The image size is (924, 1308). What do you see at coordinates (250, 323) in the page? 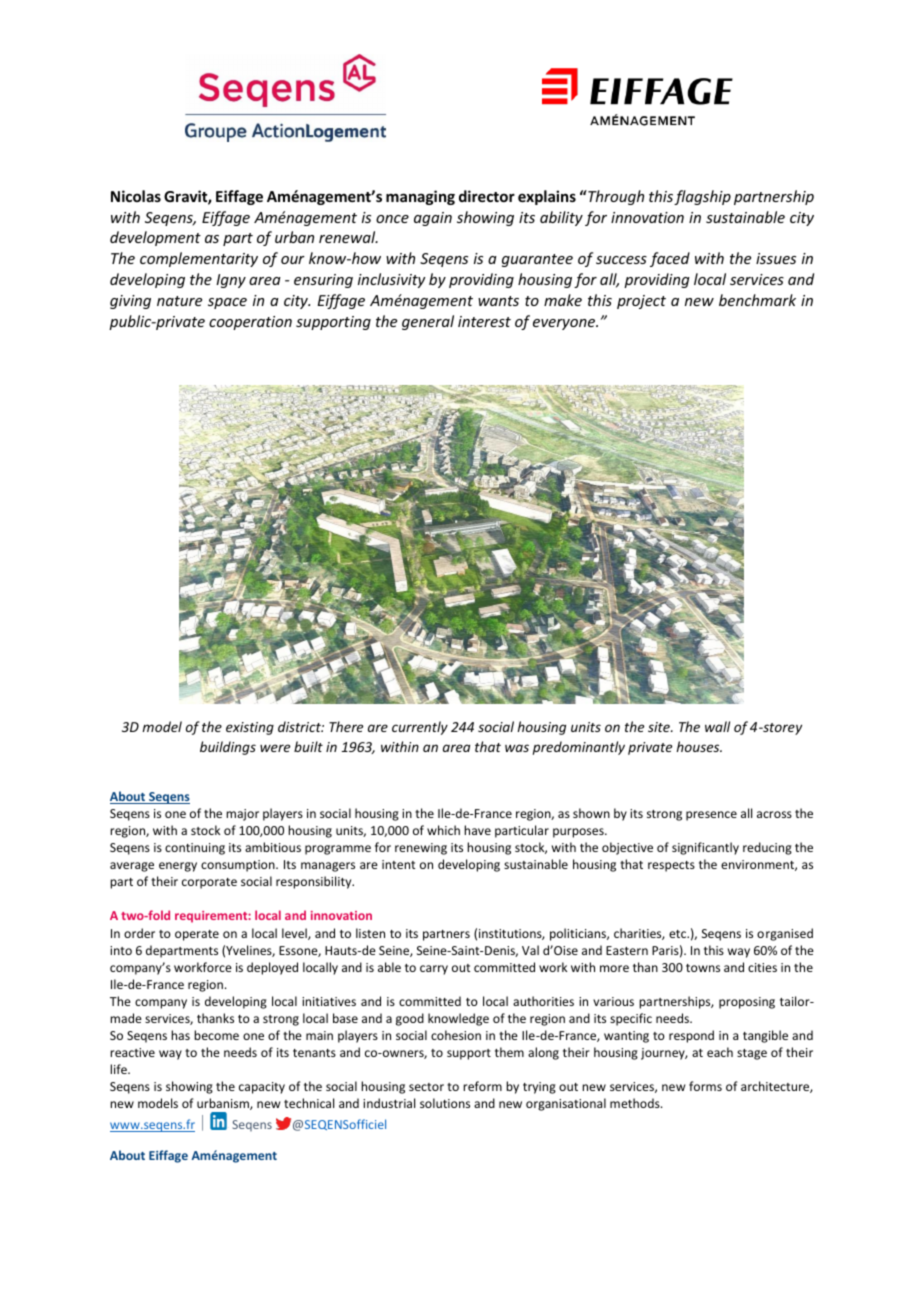
I see `cooperation` at bounding box center [250, 323].
